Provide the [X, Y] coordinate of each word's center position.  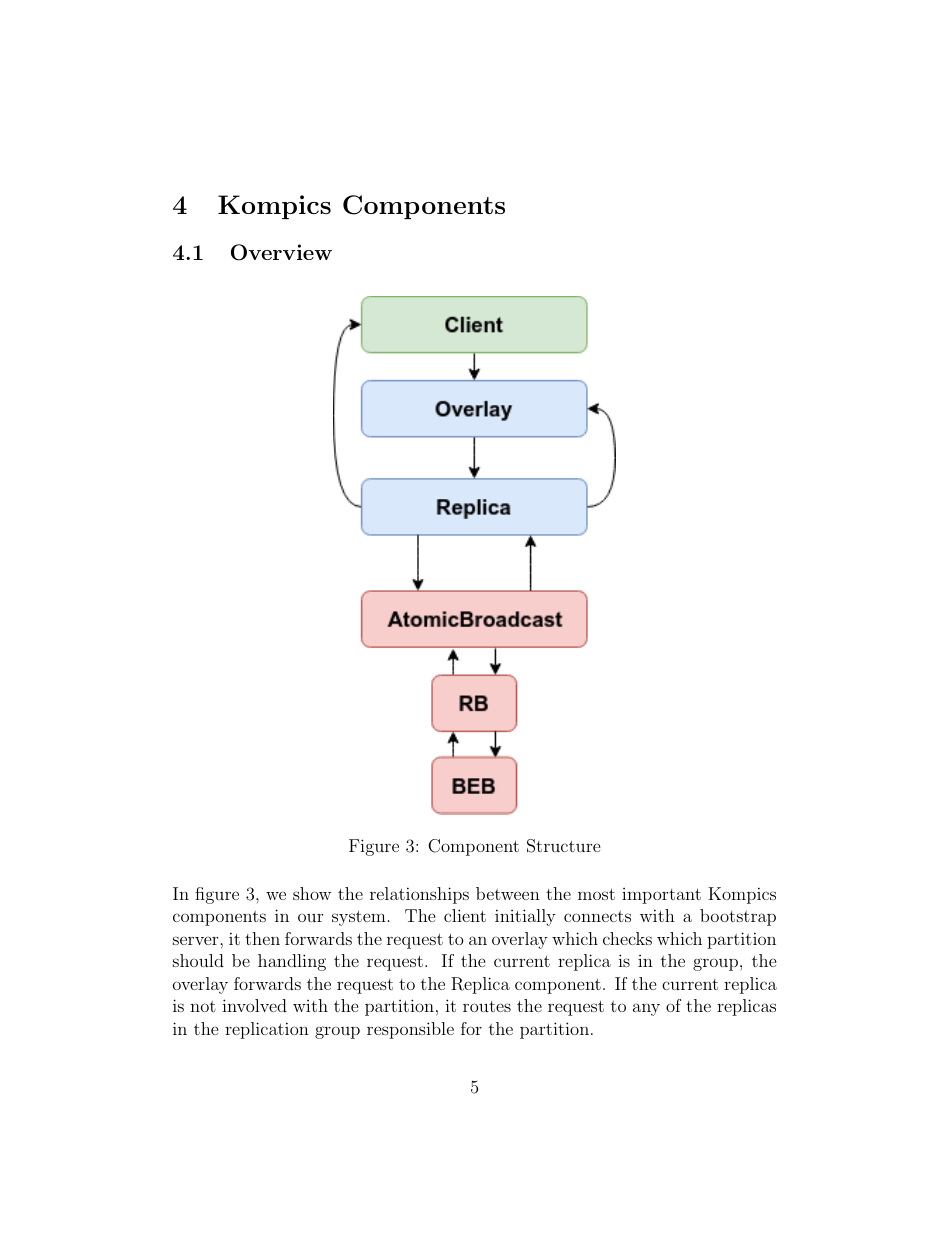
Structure [564, 846]
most [596, 894]
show [312, 893]
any [646, 1009]
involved [254, 1005]
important [661, 896]
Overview [281, 252]
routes [487, 1006]
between [508, 893]
